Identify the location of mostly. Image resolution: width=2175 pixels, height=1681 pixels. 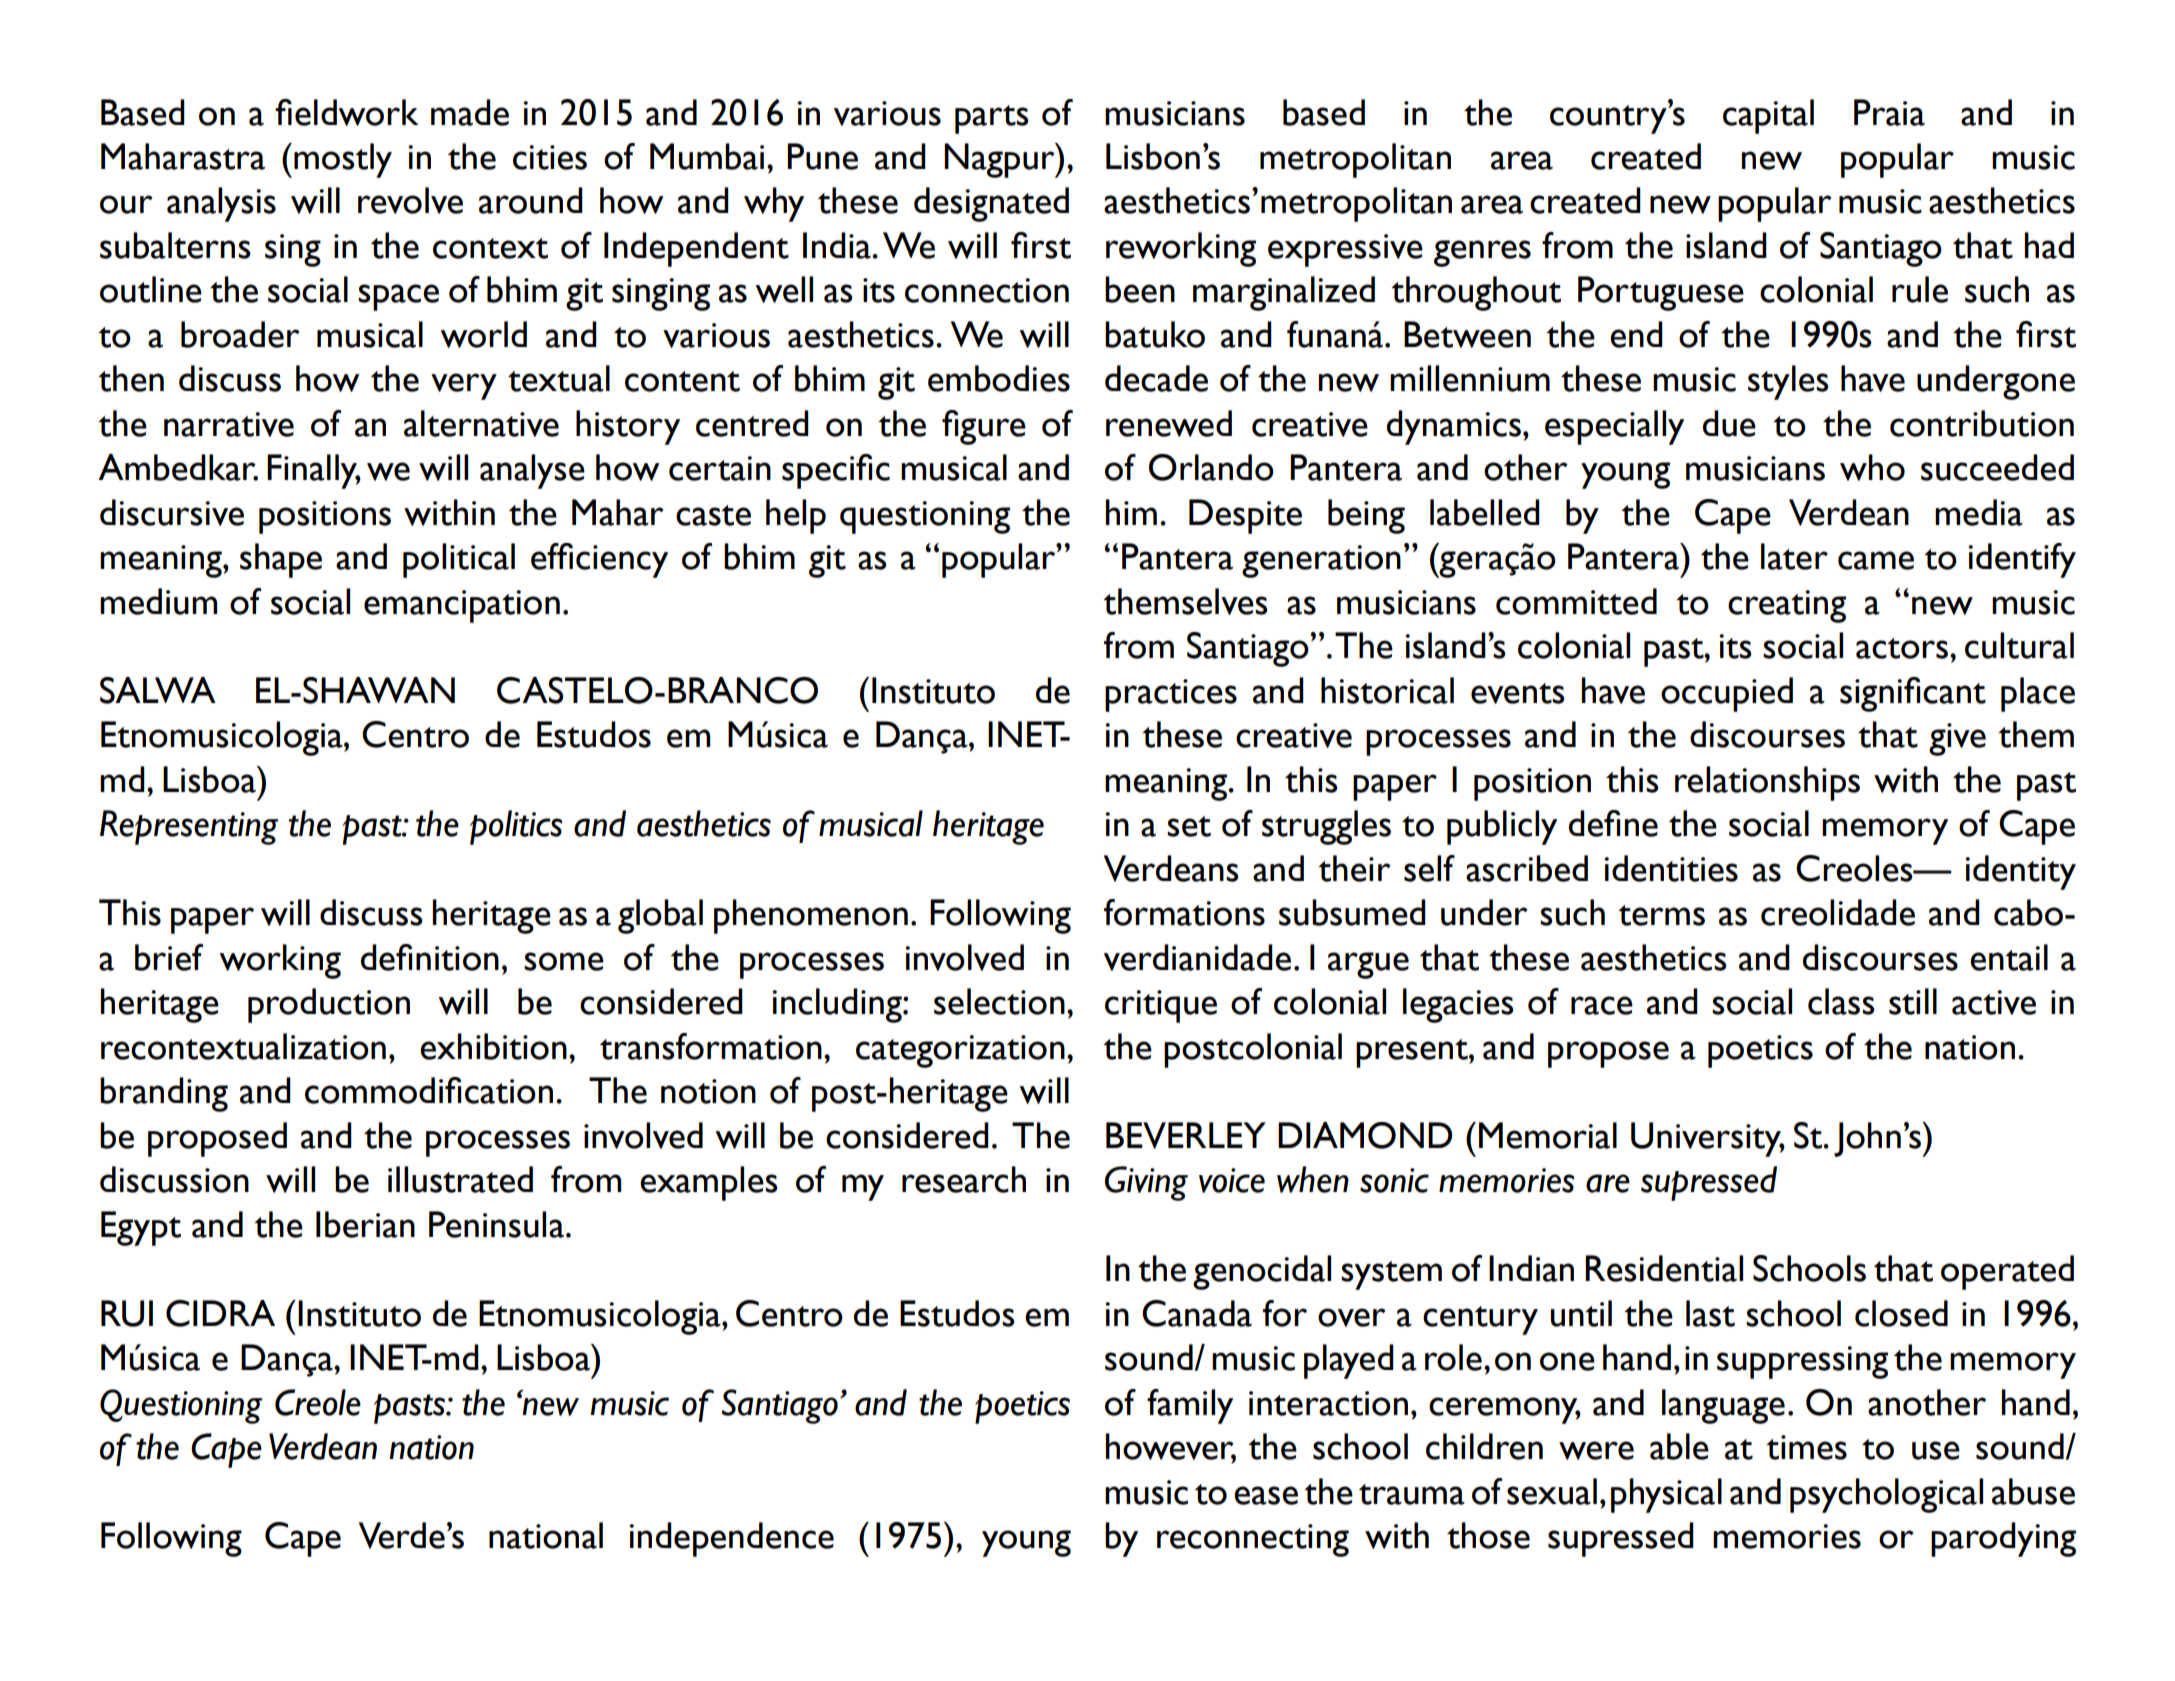
(343, 160).
